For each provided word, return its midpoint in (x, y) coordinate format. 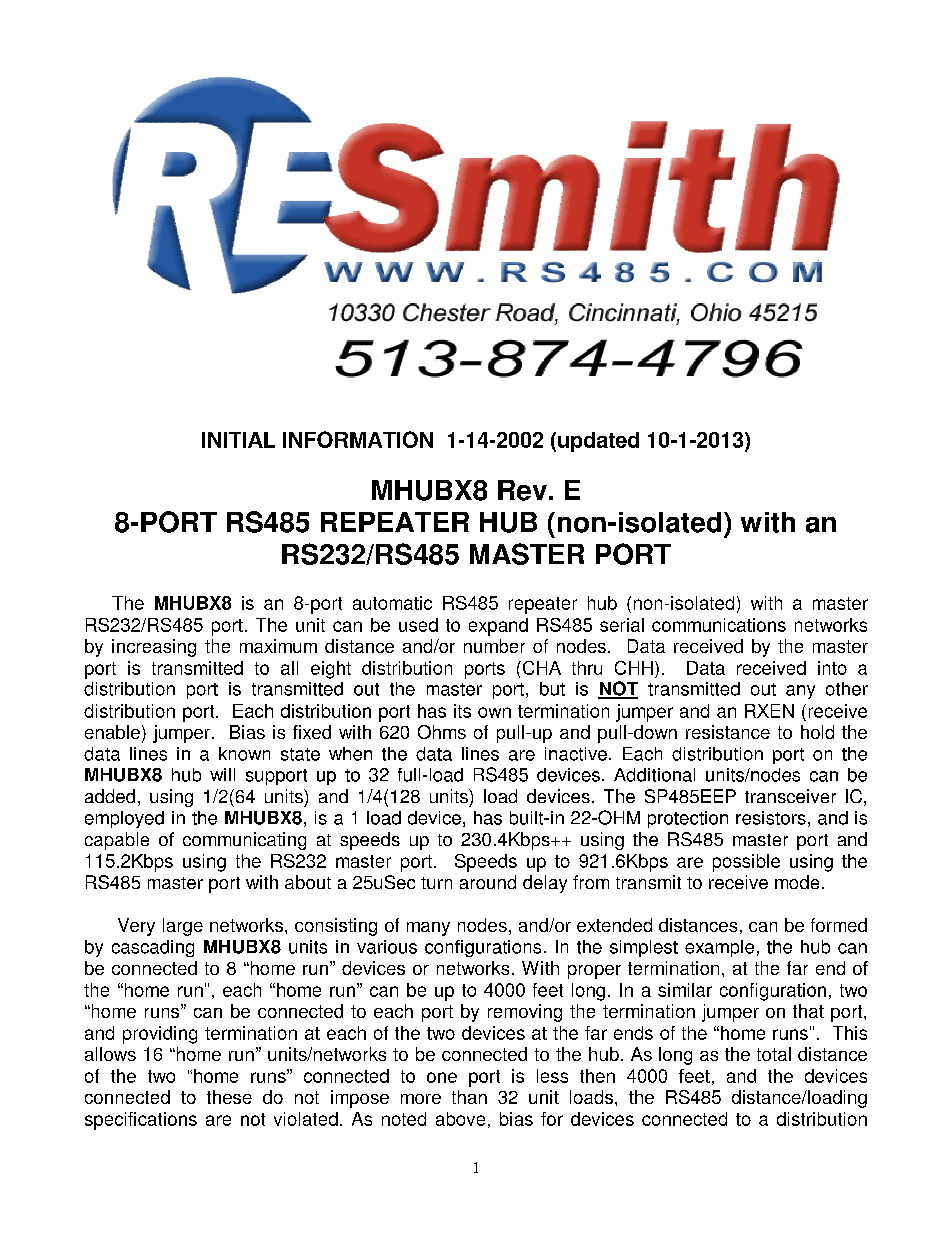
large (183, 927)
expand (498, 627)
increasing (154, 648)
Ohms (442, 732)
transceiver (790, 796)
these (229, 1097)
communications (719, 625)
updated (598, 442)
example (719, 948)
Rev (522, 490)
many (428, 929)
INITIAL (238, 440)
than (469, 1097)
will (222, 774)
